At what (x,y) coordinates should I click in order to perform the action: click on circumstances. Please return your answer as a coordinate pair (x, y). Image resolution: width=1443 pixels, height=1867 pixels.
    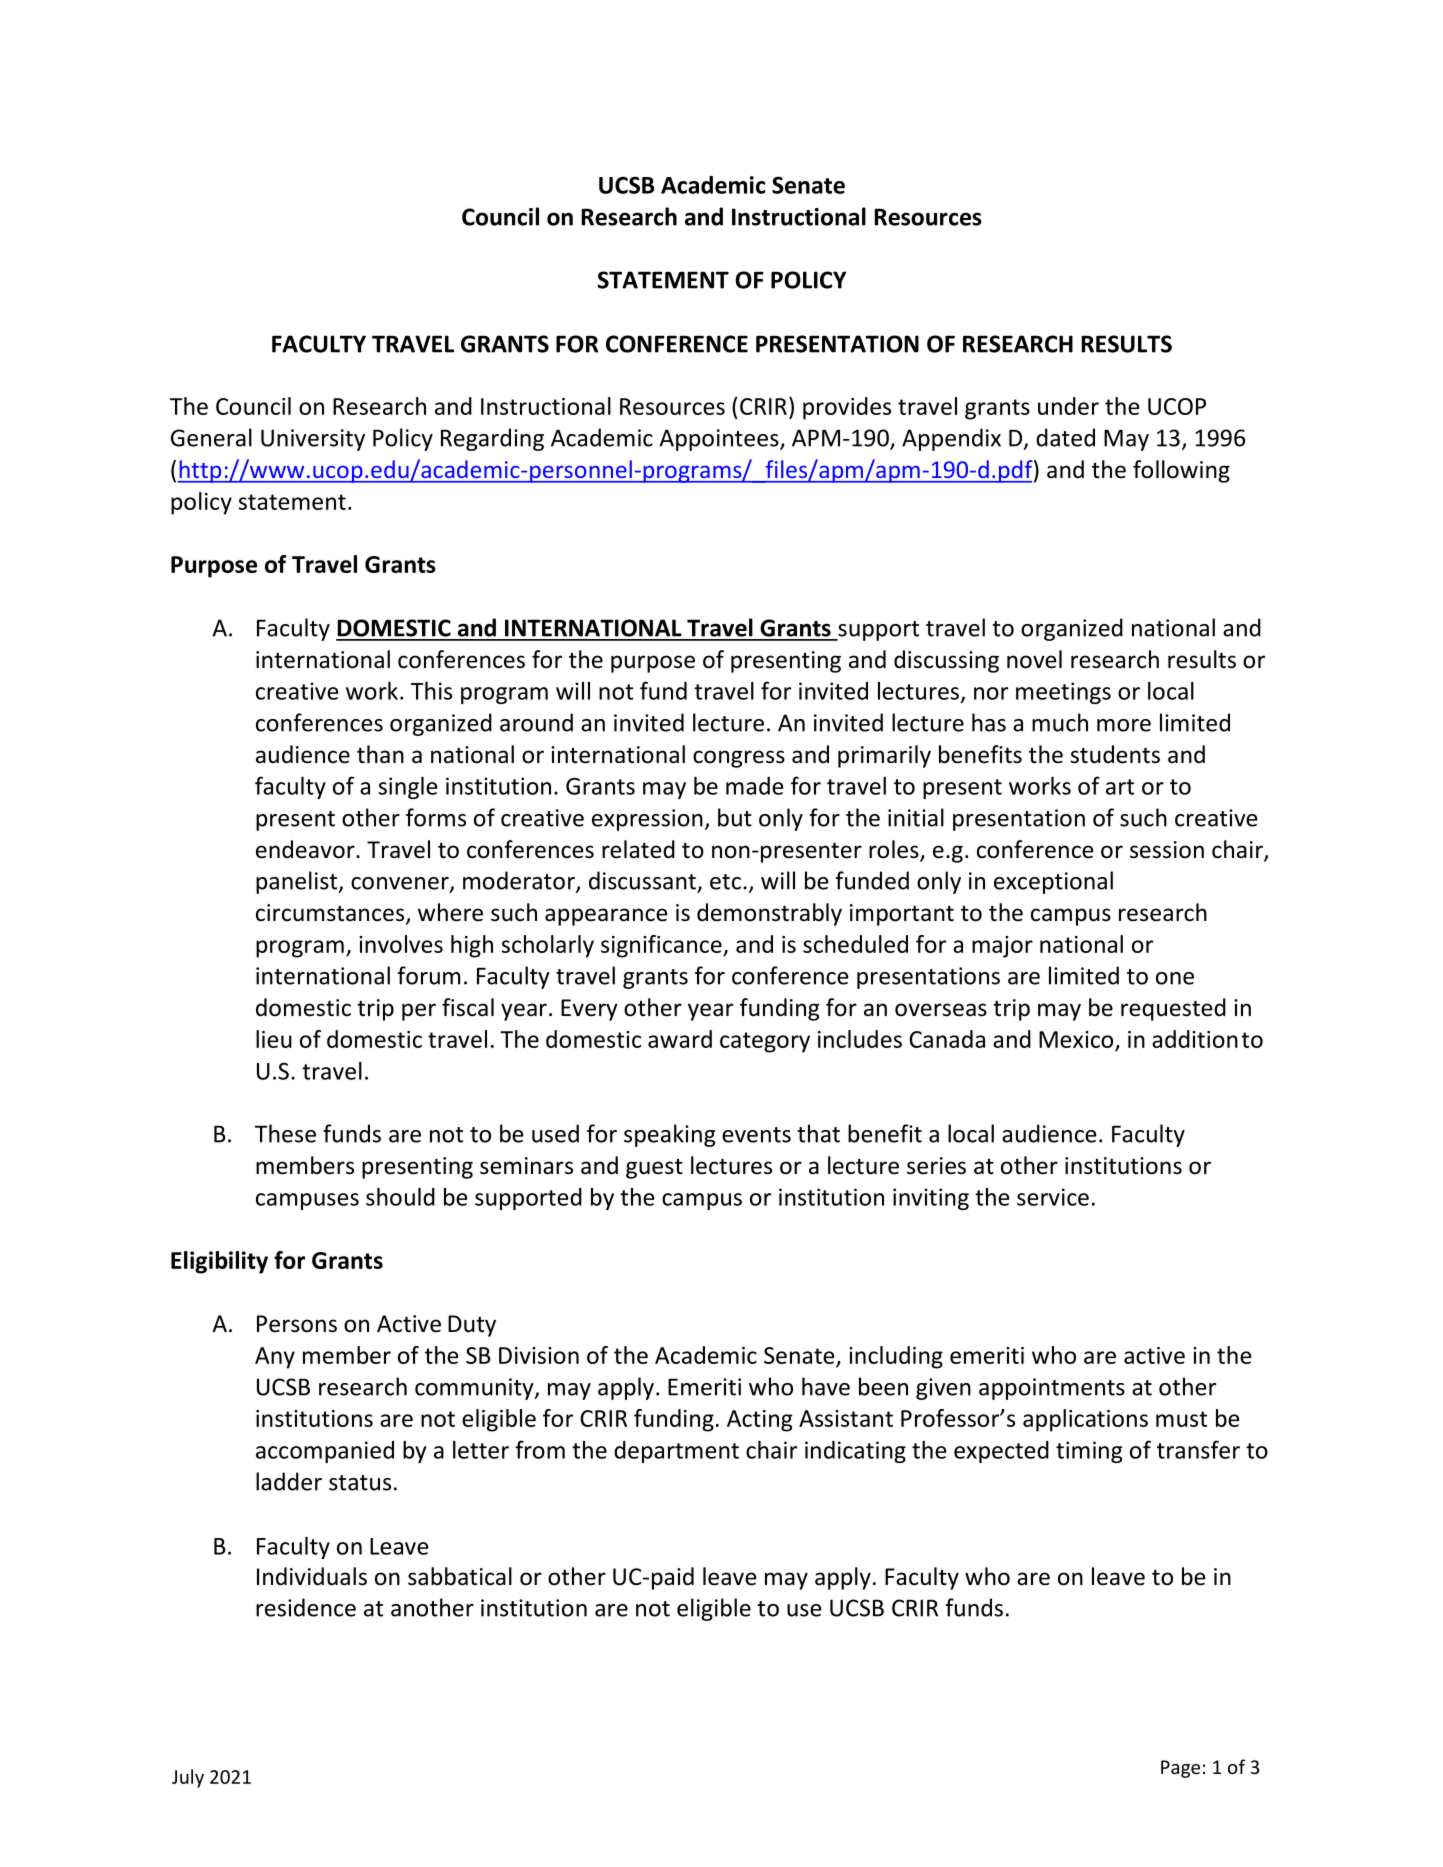
    Looking at the image, I should click on (331, 914).
